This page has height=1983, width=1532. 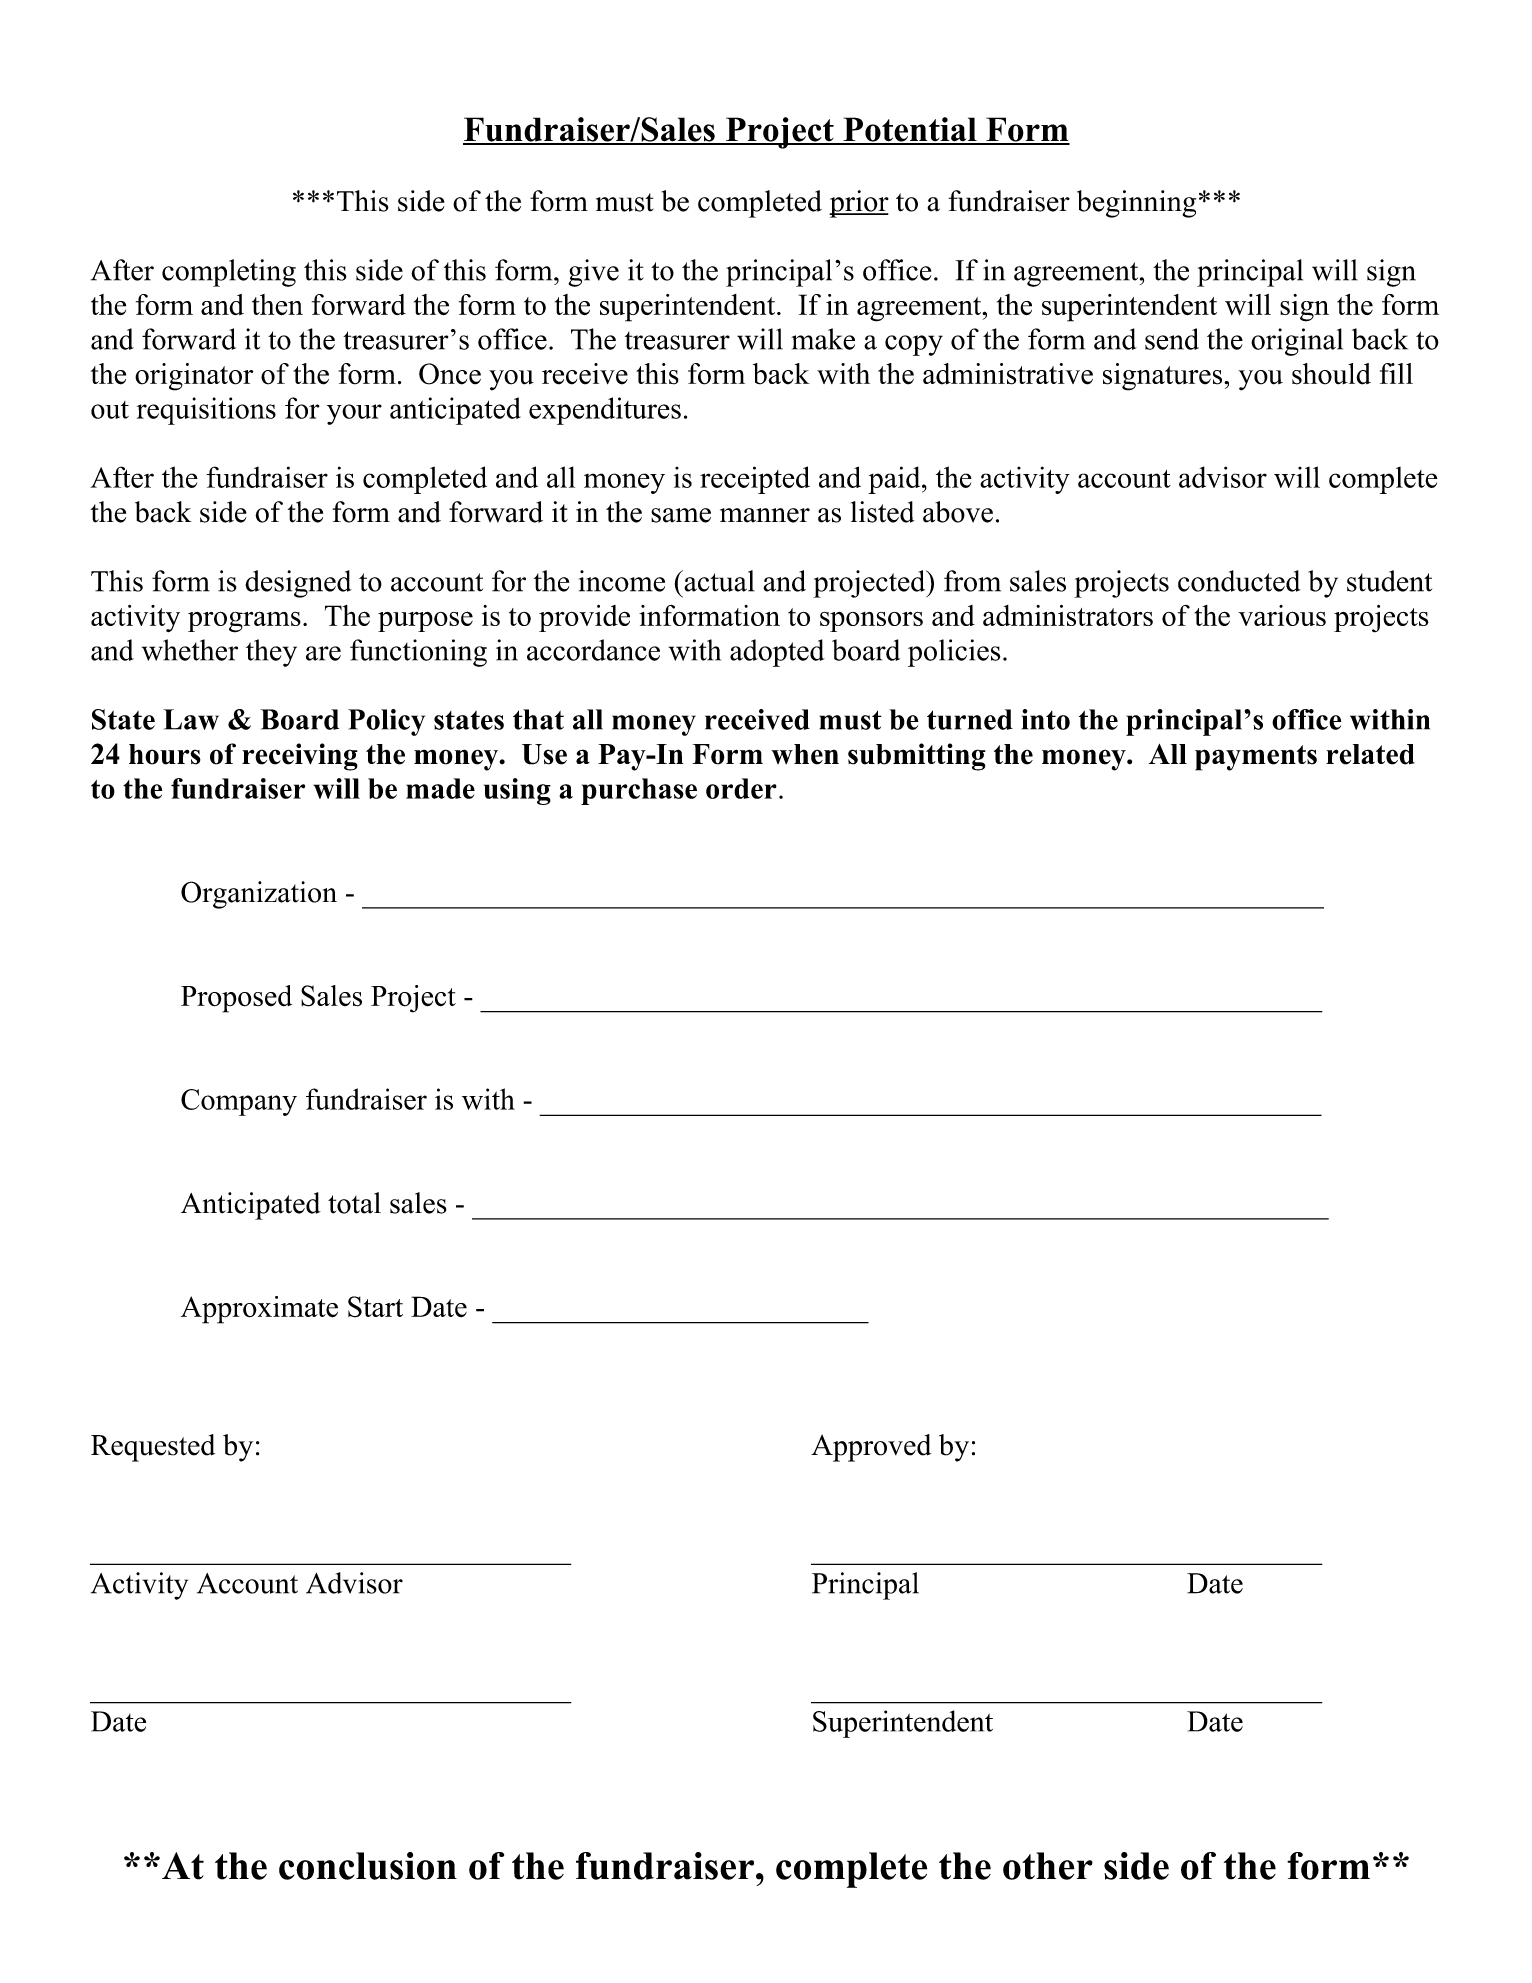 What do you see at coordinates (1136, 204) in the page?
I see `beginning` at bounding box center [1136, 204].
